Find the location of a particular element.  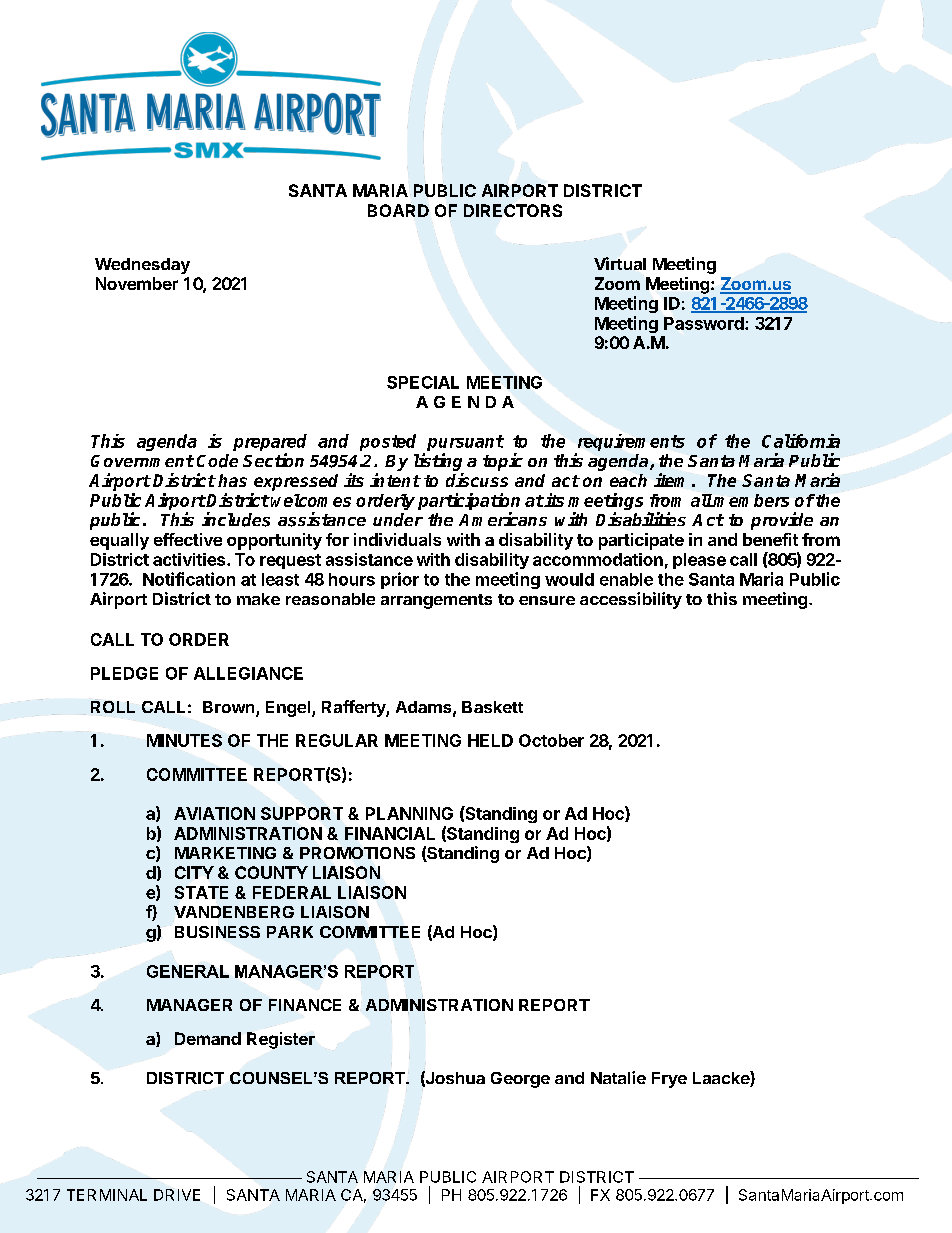

Brown is located at coordinates (230, 708).
